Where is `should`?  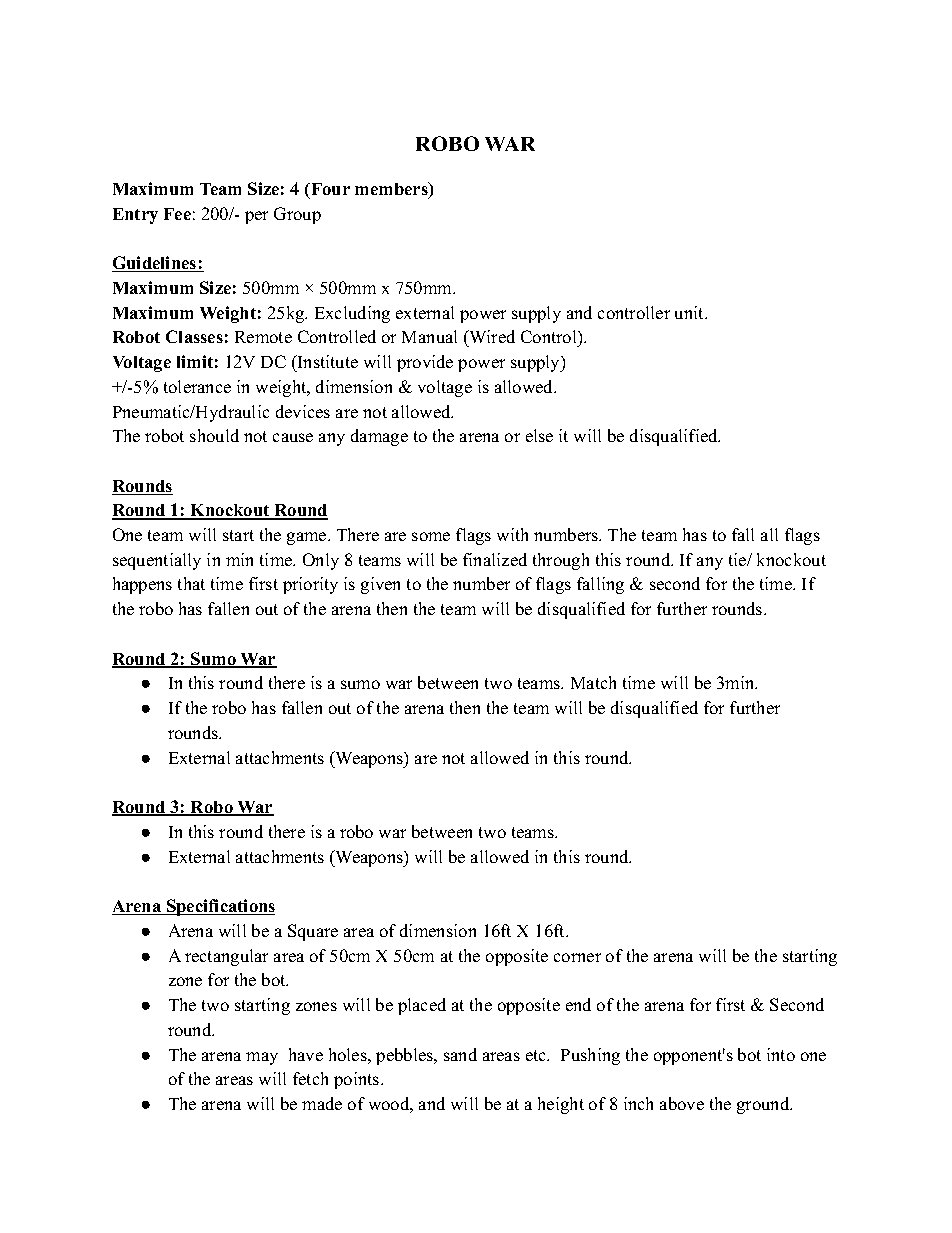 should is located at coordinates (214, 435).
